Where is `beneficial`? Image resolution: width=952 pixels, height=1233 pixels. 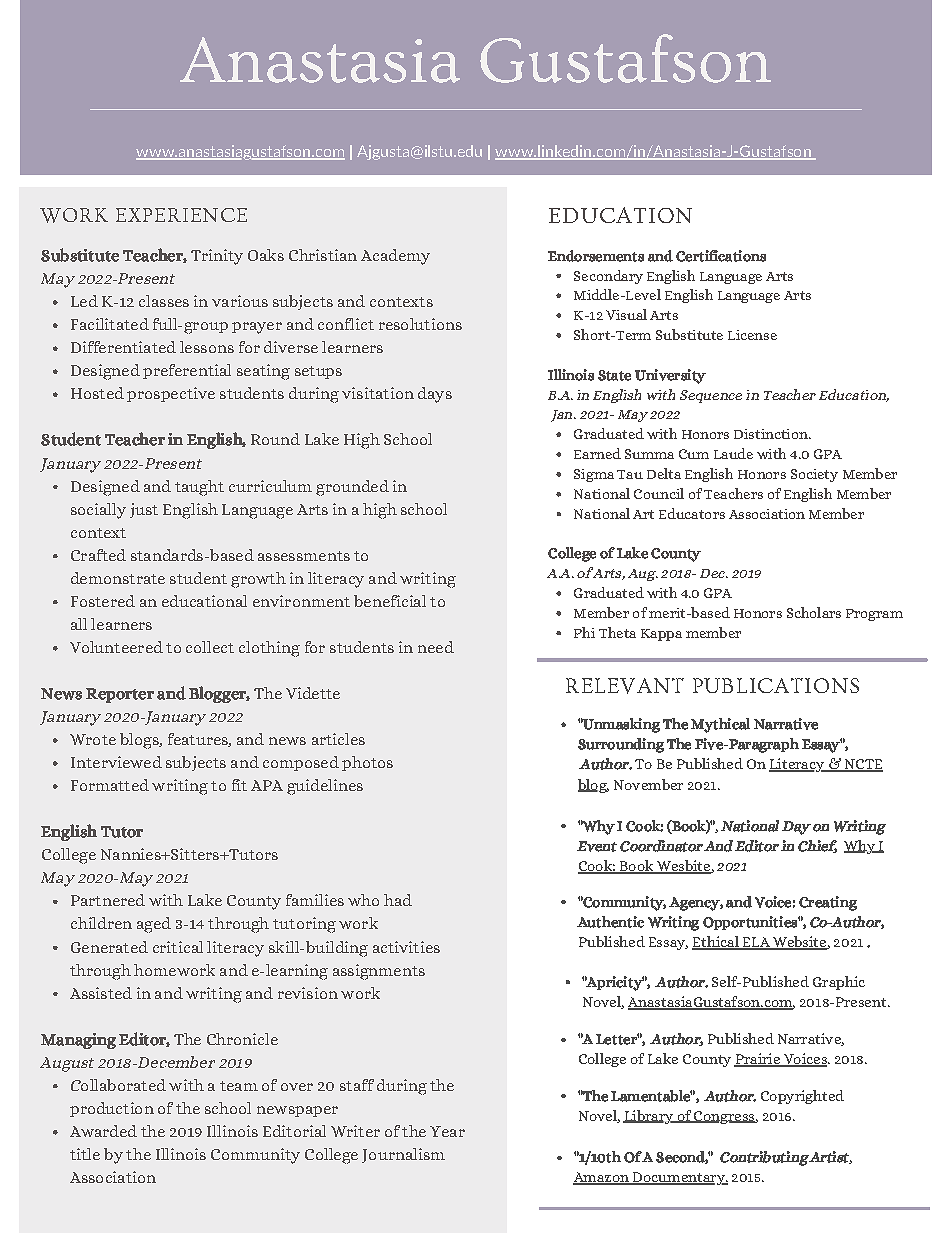 beneficial is located at coordinates (390, 601).
